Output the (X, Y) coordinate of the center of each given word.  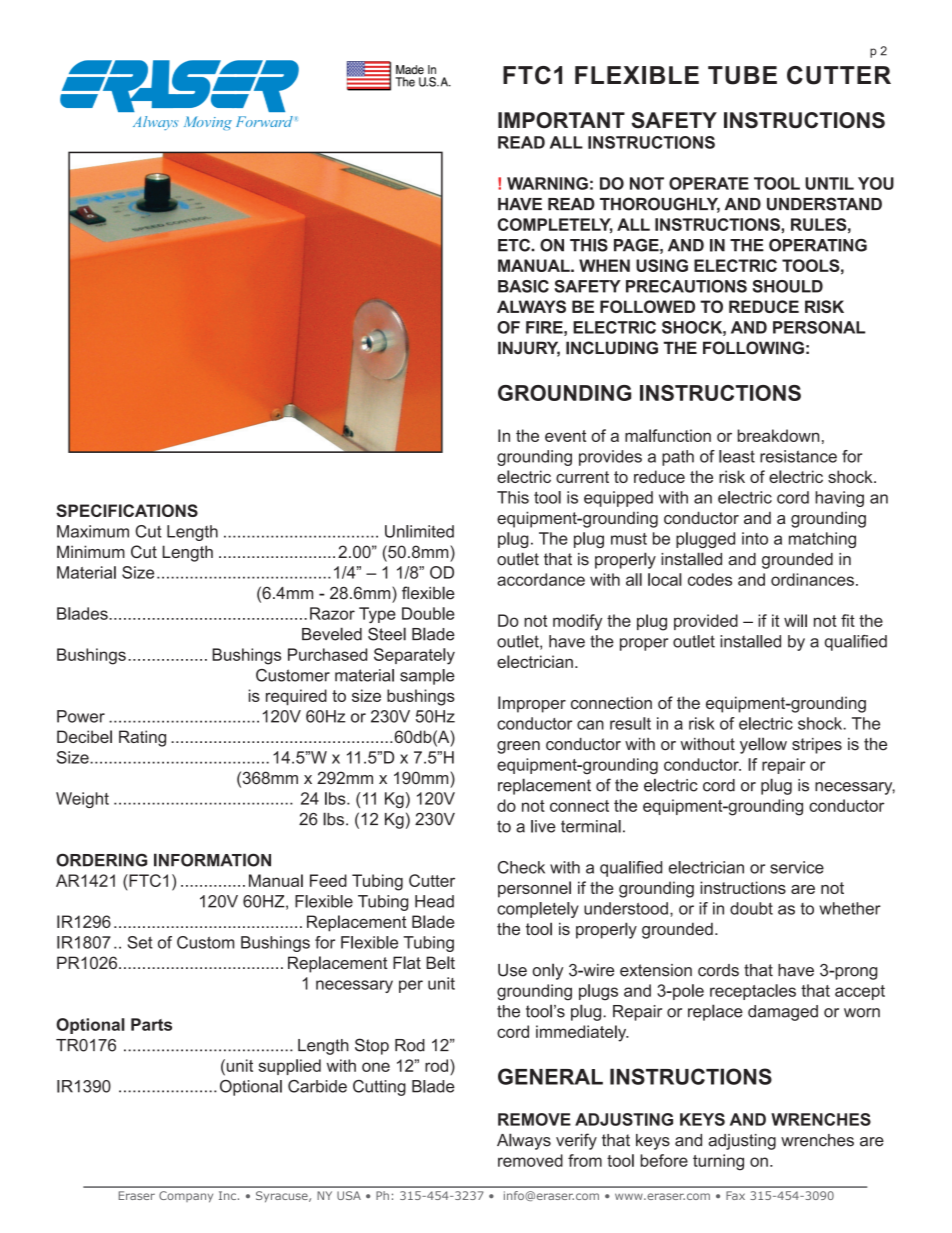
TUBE (742, 75)
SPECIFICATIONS (127, 510)
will (795, 620)
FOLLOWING (753, 348)
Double (428, 613)
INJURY (529, 349)
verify (576, 1141)
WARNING (547, 183)
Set (140, 942)
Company (186, 1197)
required (296, 697)
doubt (751, 908)
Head (434, 901)
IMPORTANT (561, 120)
